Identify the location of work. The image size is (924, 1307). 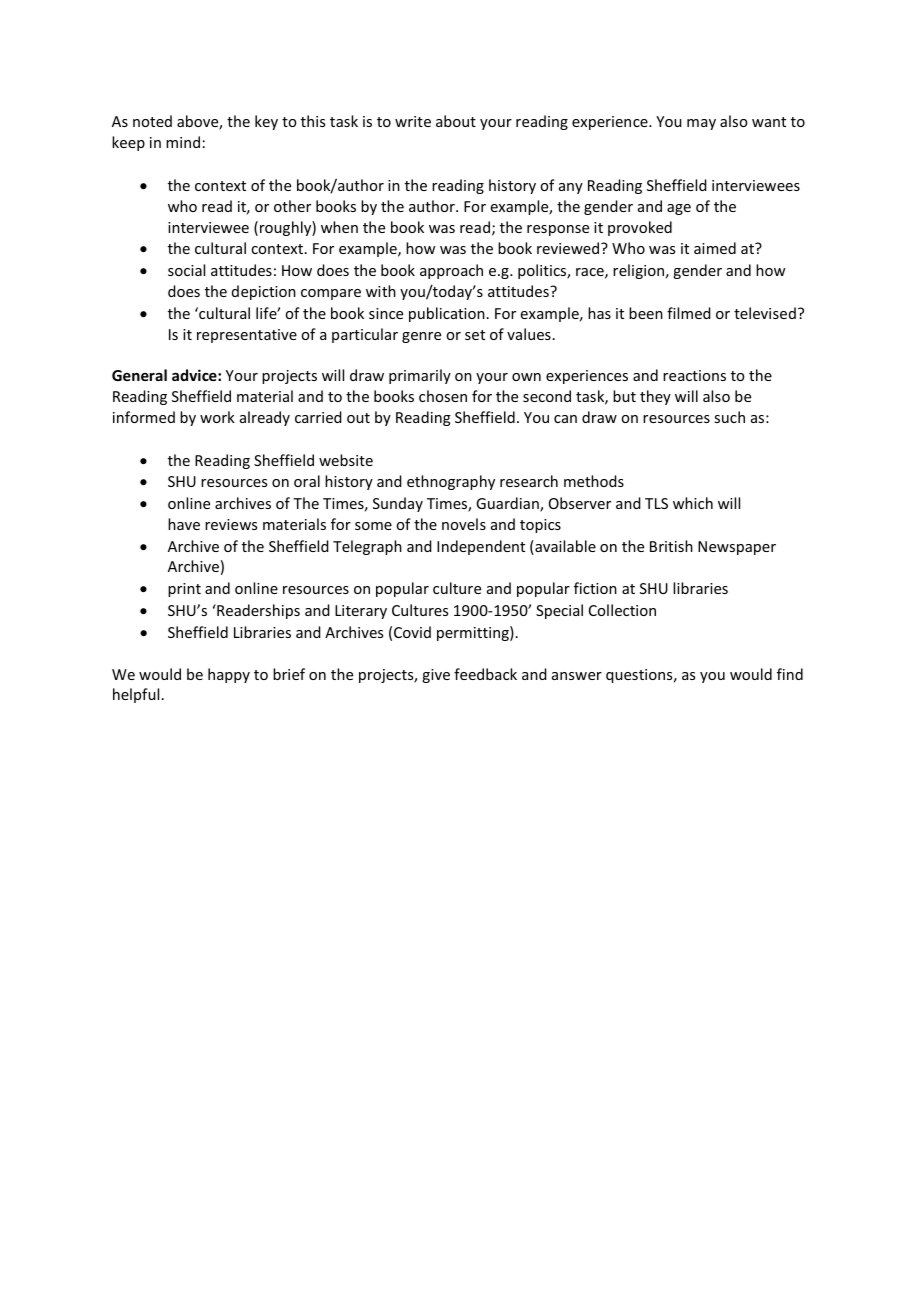
(217, 417).
